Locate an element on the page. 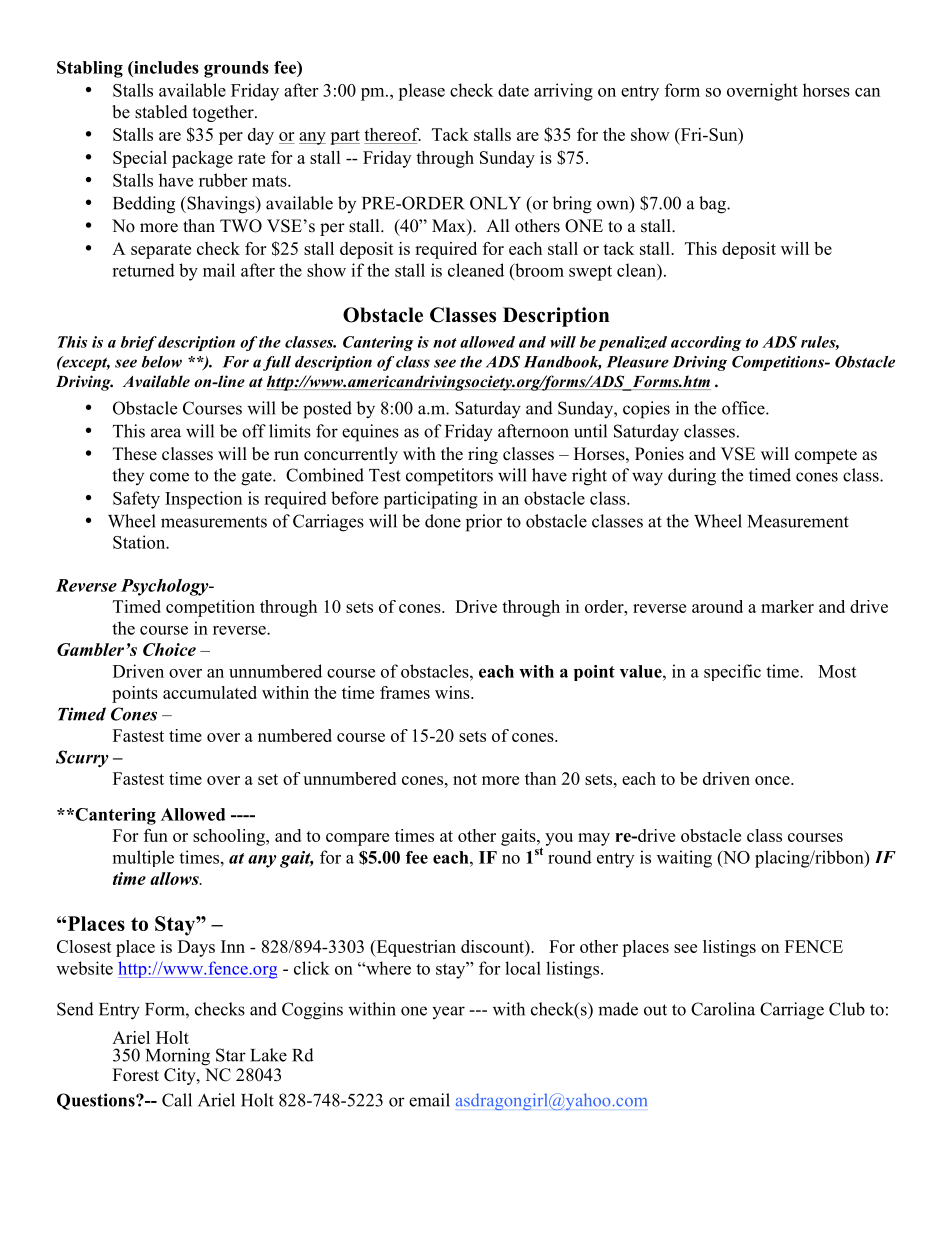  Safety is located at coordinates (136, 500).
